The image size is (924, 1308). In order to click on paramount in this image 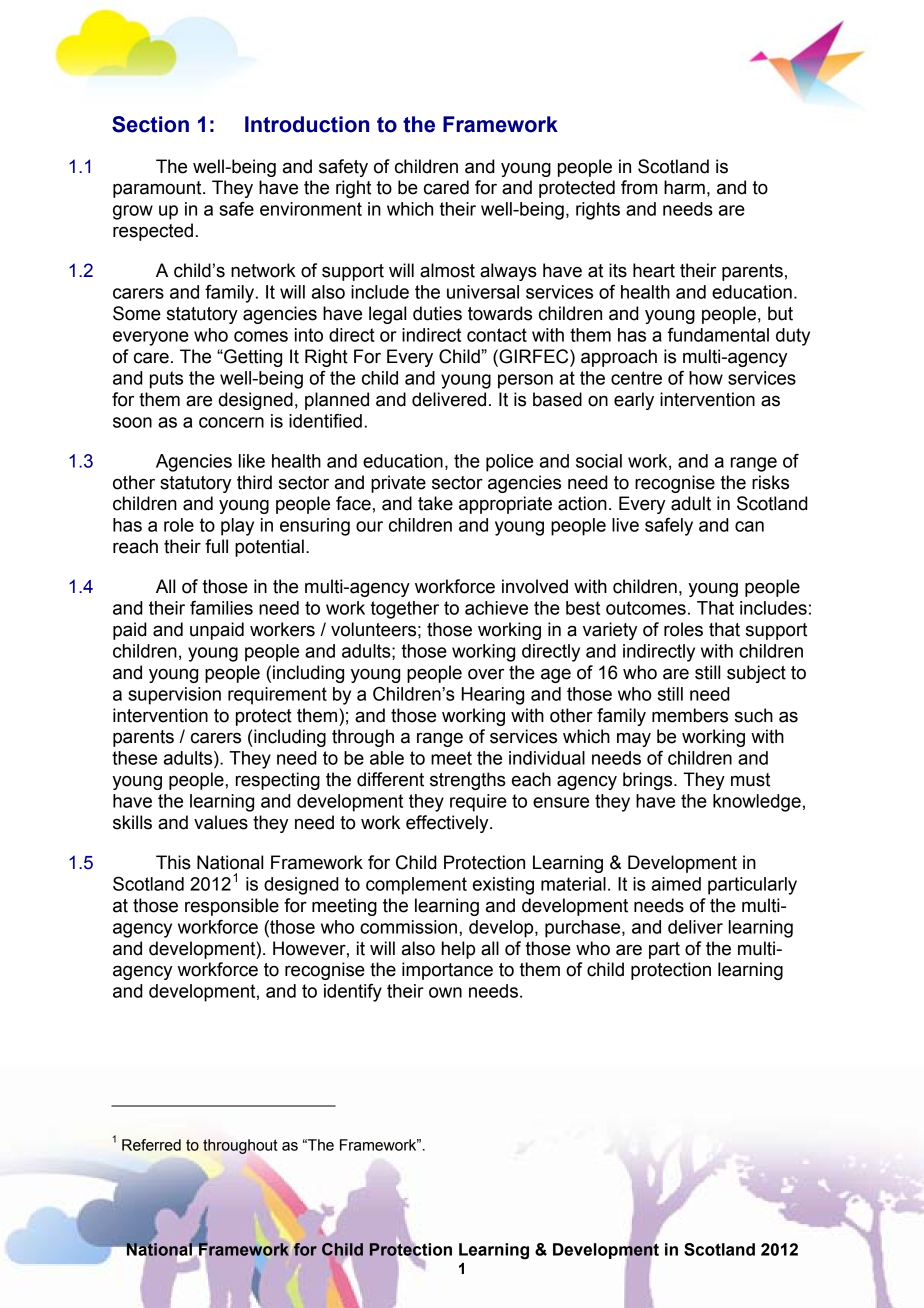, I will do `click(158, 189)`.
